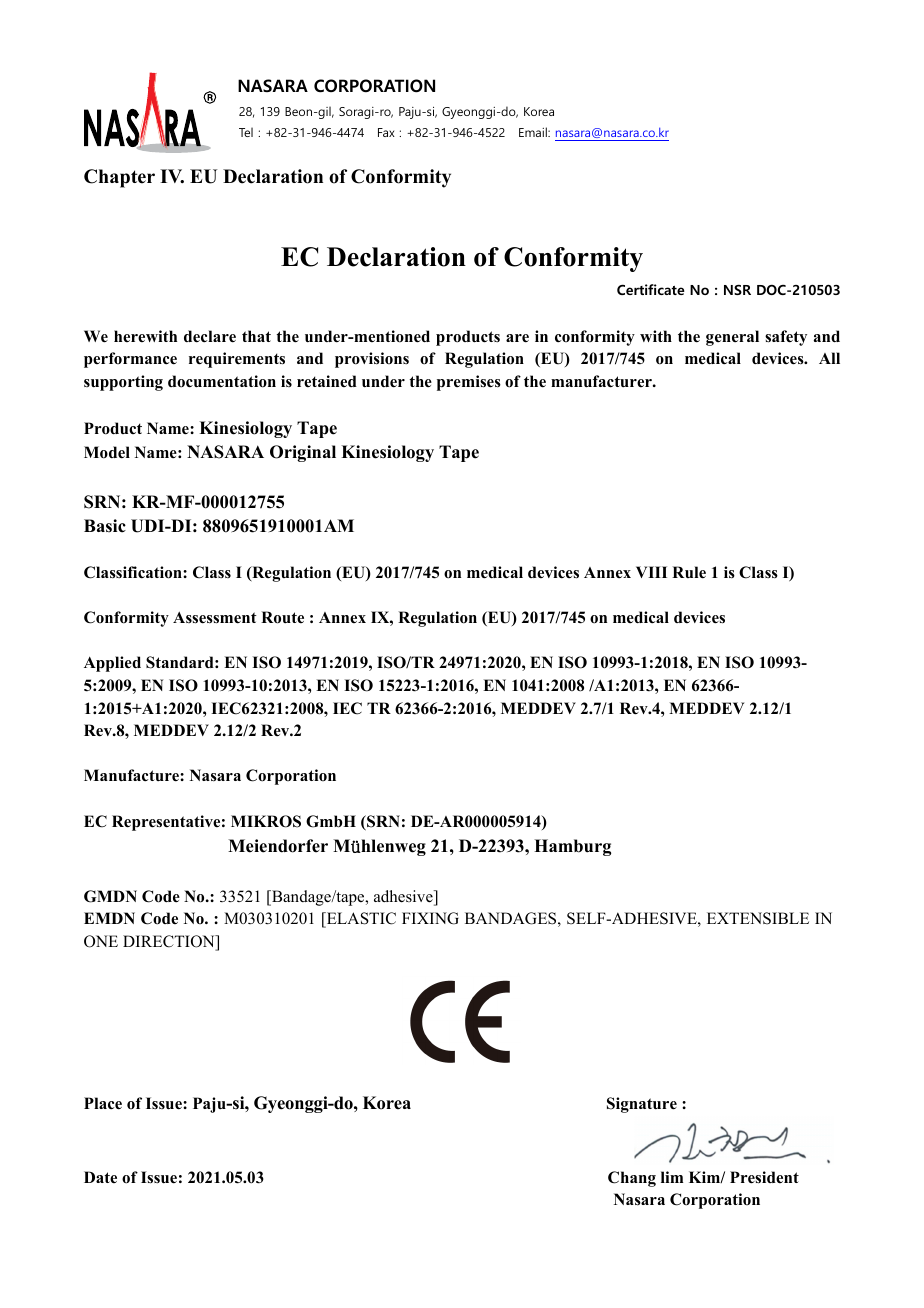 The width and height of the document is (924, 1308). Describe the element at coordinates (215, 618) in the document. I see `Assessment` at that location.
